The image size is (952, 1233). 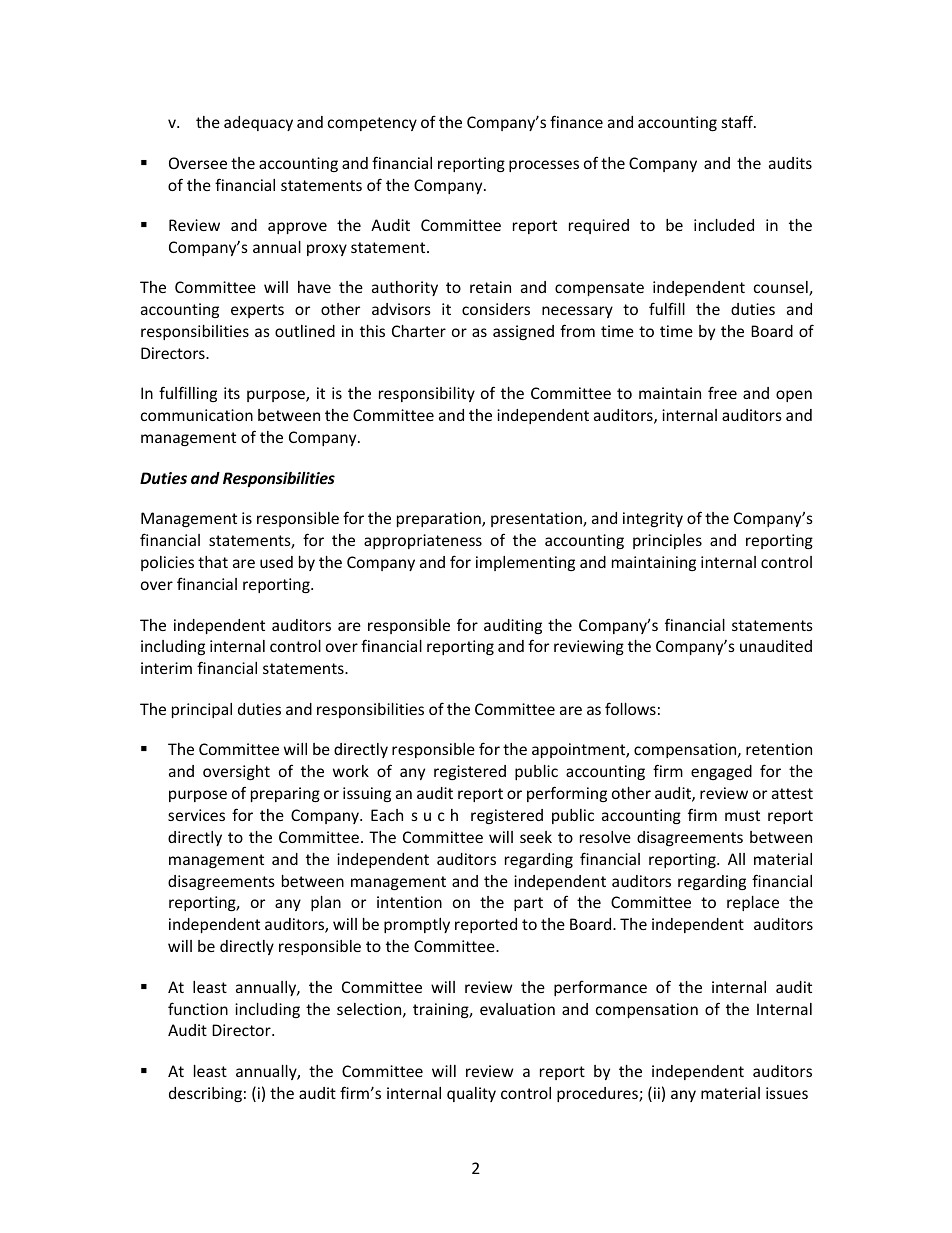 What do you see at coordinates (739, 121) in the screenshot?
I see `staff` at bounding box center [739, 121].
